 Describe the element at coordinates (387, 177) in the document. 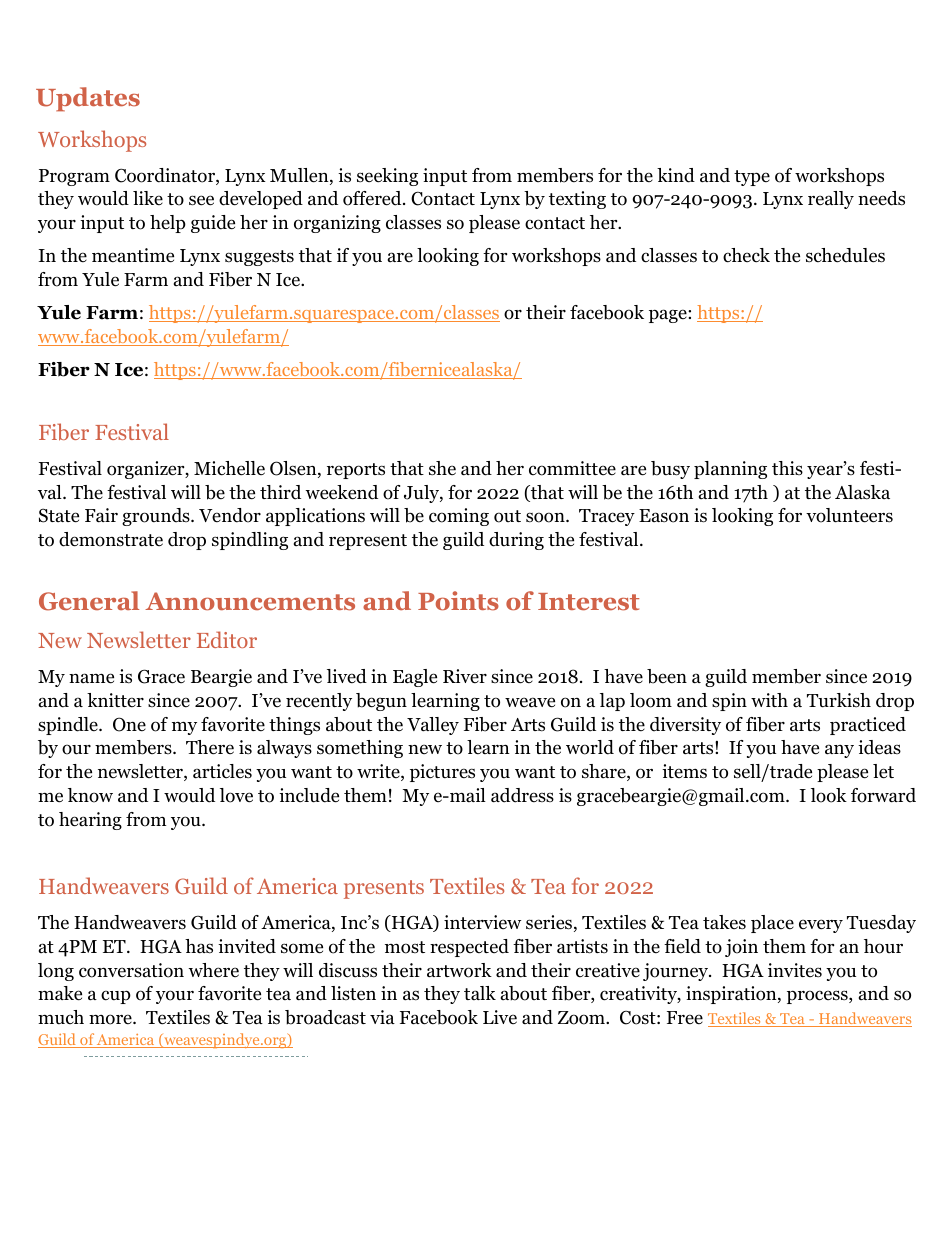

I see `seeking` at that location.
